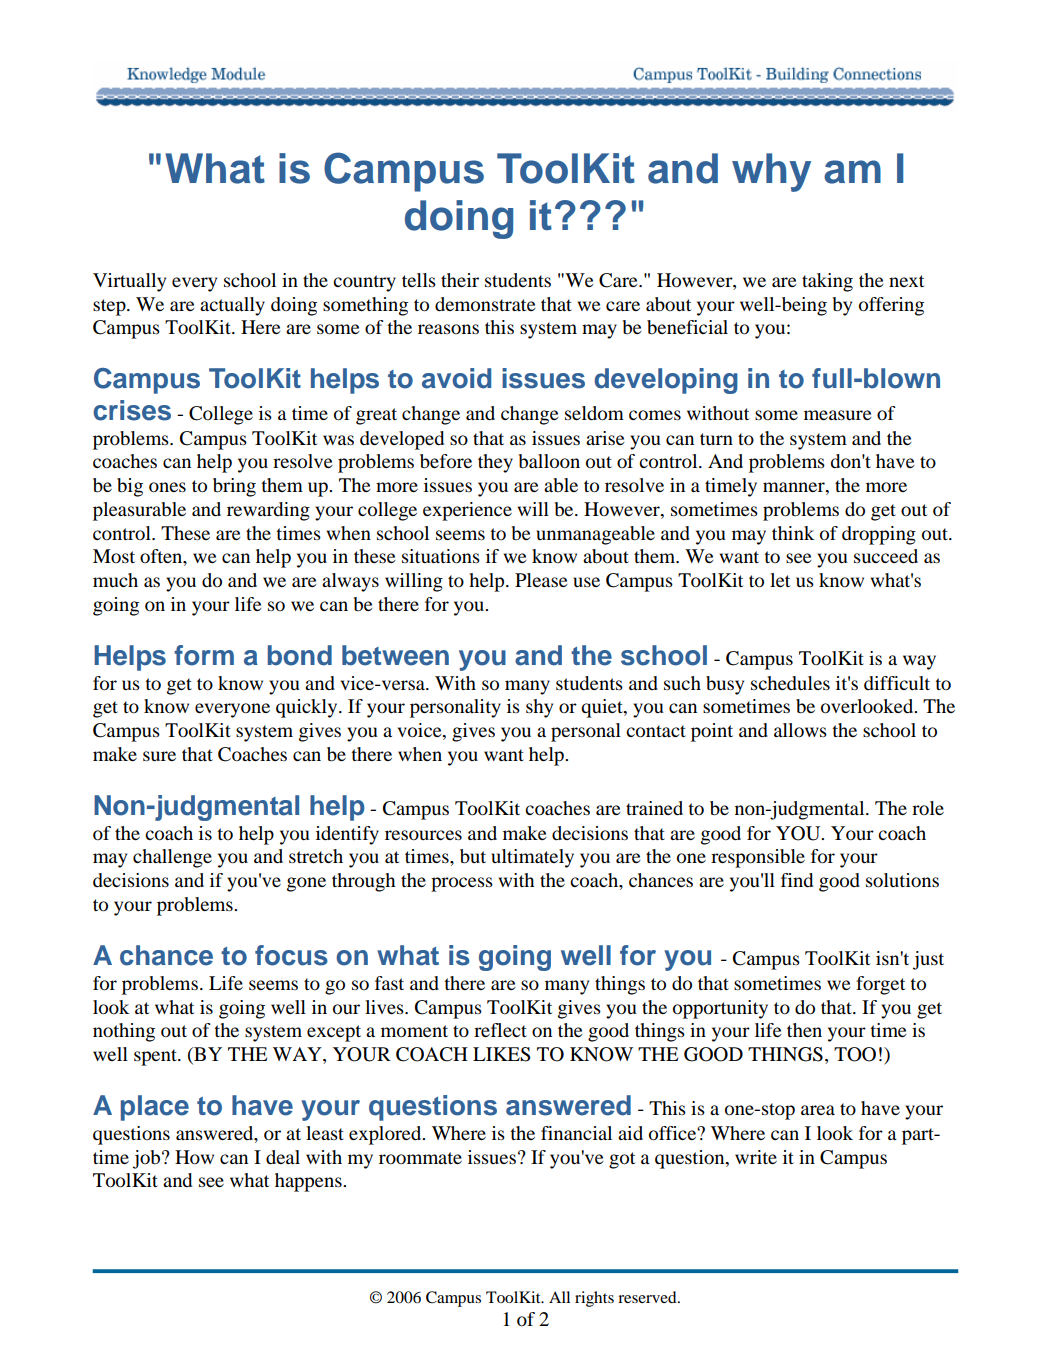 The width and height of the page is (1051, 1360). I want to click on happens, so click(309, 1182).
